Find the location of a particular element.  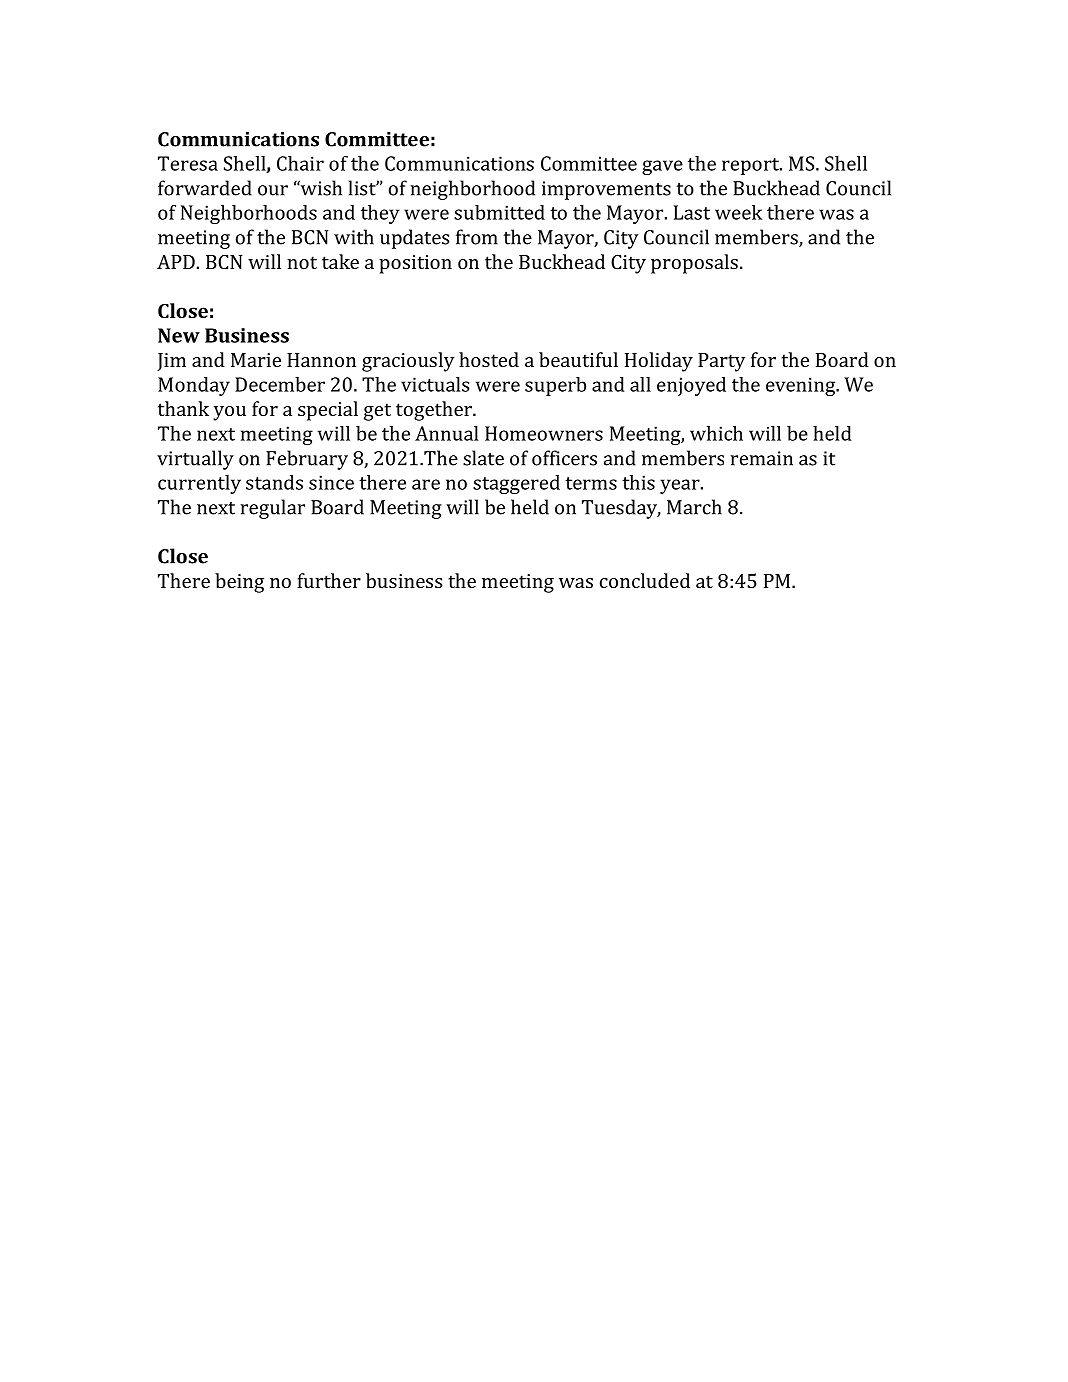

report is located at coordinates (751, 166).
